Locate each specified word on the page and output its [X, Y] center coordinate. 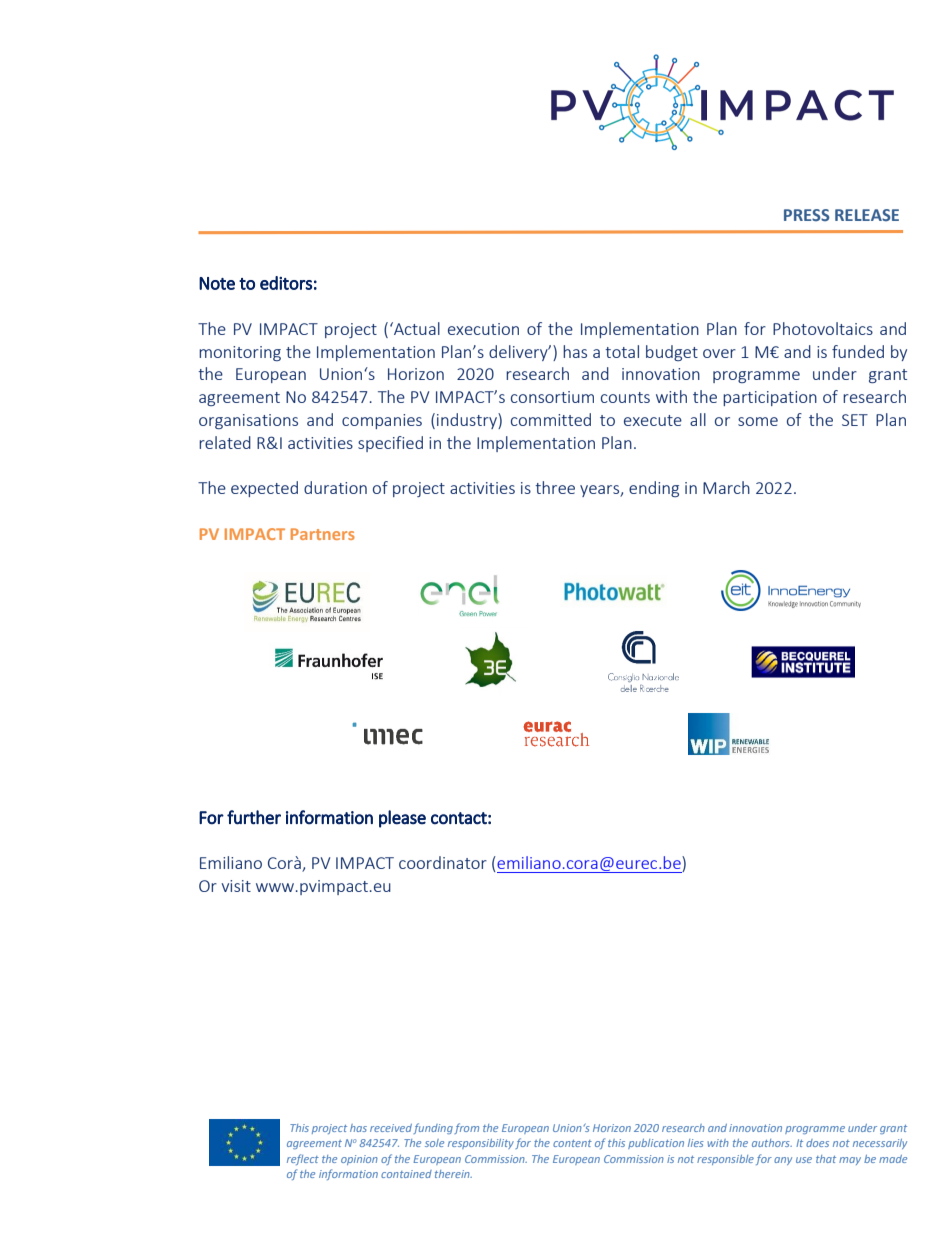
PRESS [807, 215]
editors [286, 283]
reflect [303, 1159]
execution [483, 329]
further [254, 817]
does [817, 1143]
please [402, 819]
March [726, 487]
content [572, 1143]
